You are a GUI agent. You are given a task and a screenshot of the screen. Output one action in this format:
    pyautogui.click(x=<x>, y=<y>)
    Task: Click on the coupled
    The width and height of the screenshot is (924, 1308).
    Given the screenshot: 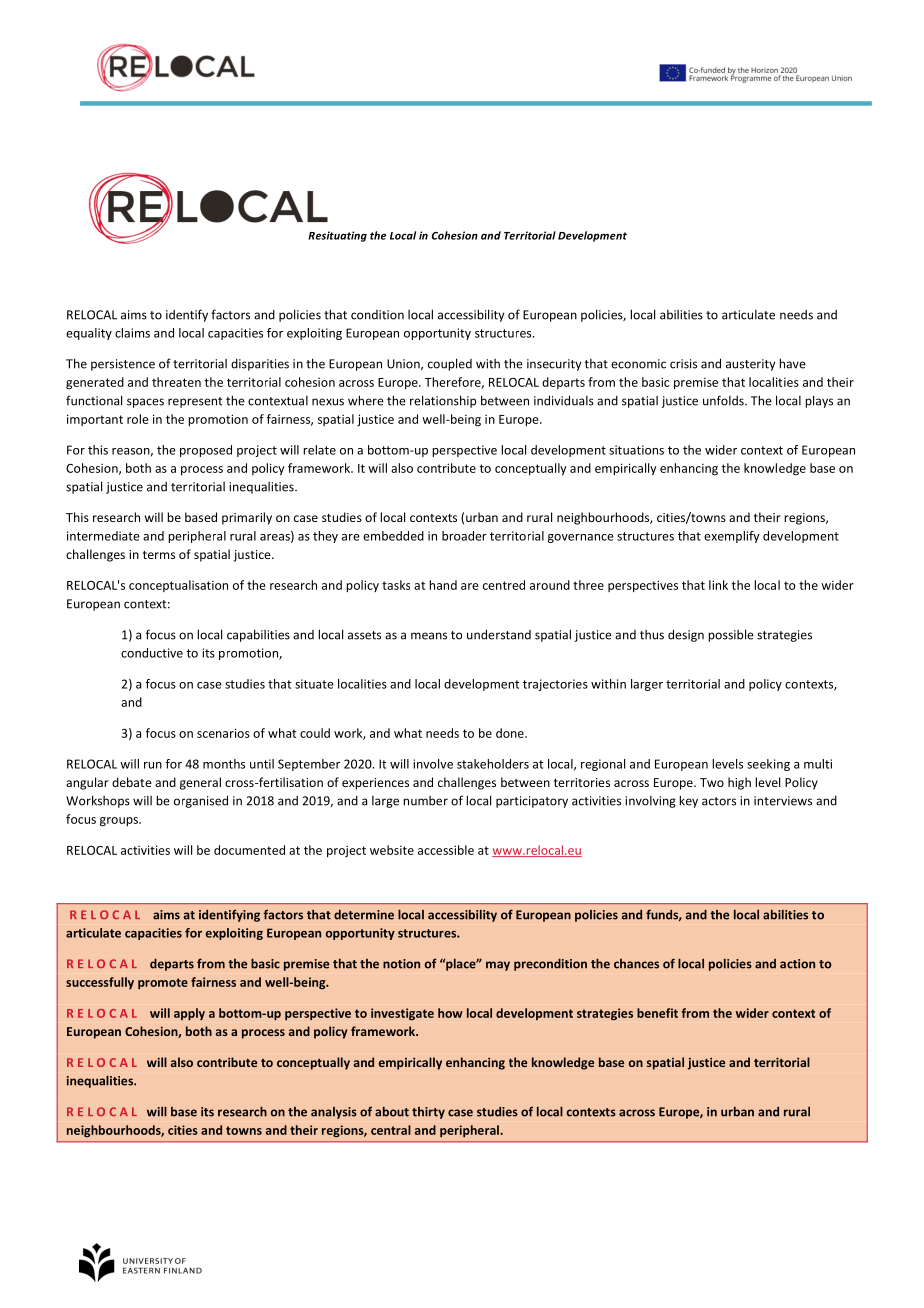 What is the action you would take?
    pyautogui.click(x=450, y=364)
